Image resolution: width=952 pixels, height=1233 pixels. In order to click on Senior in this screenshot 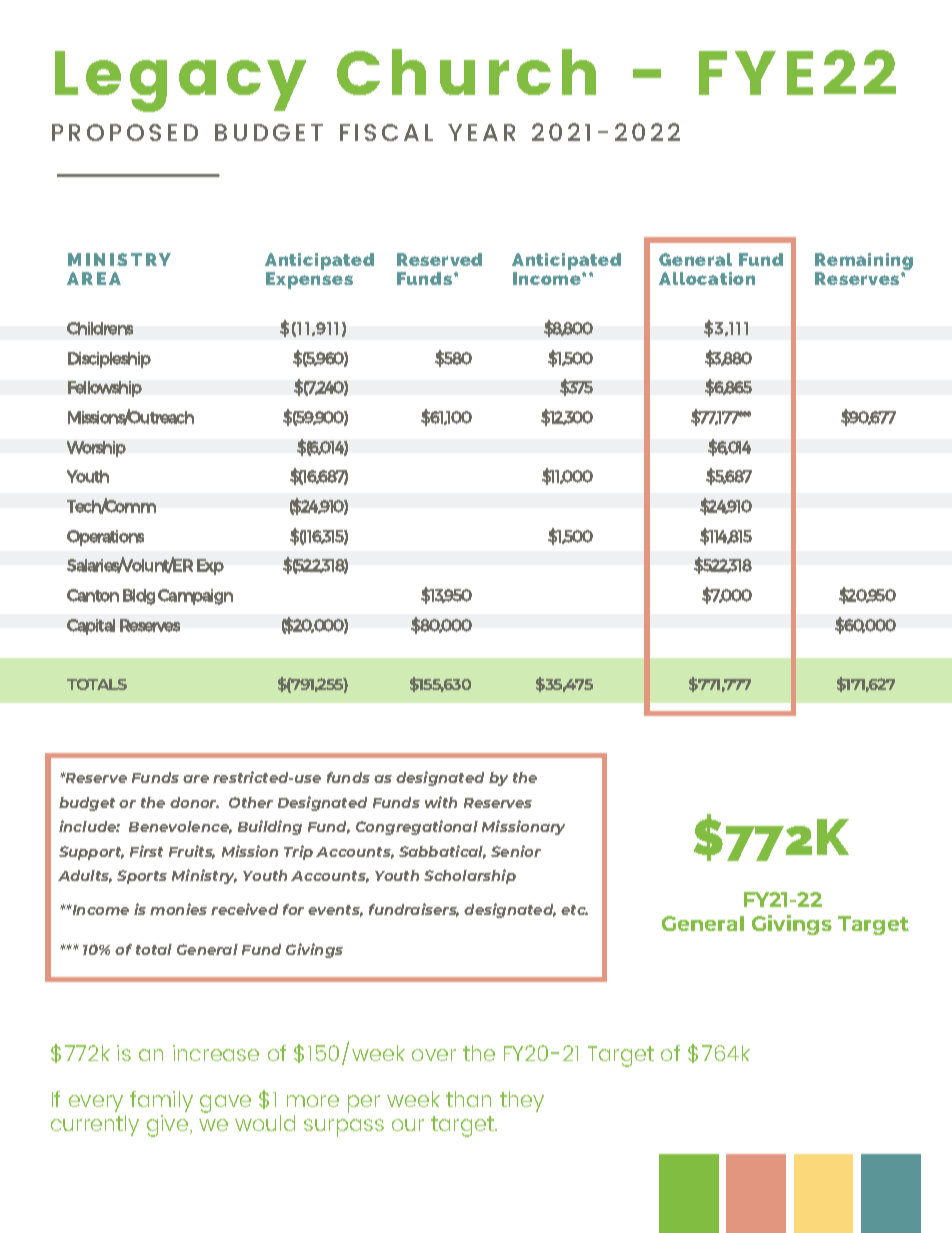, I will do `click(516, 851)`.
